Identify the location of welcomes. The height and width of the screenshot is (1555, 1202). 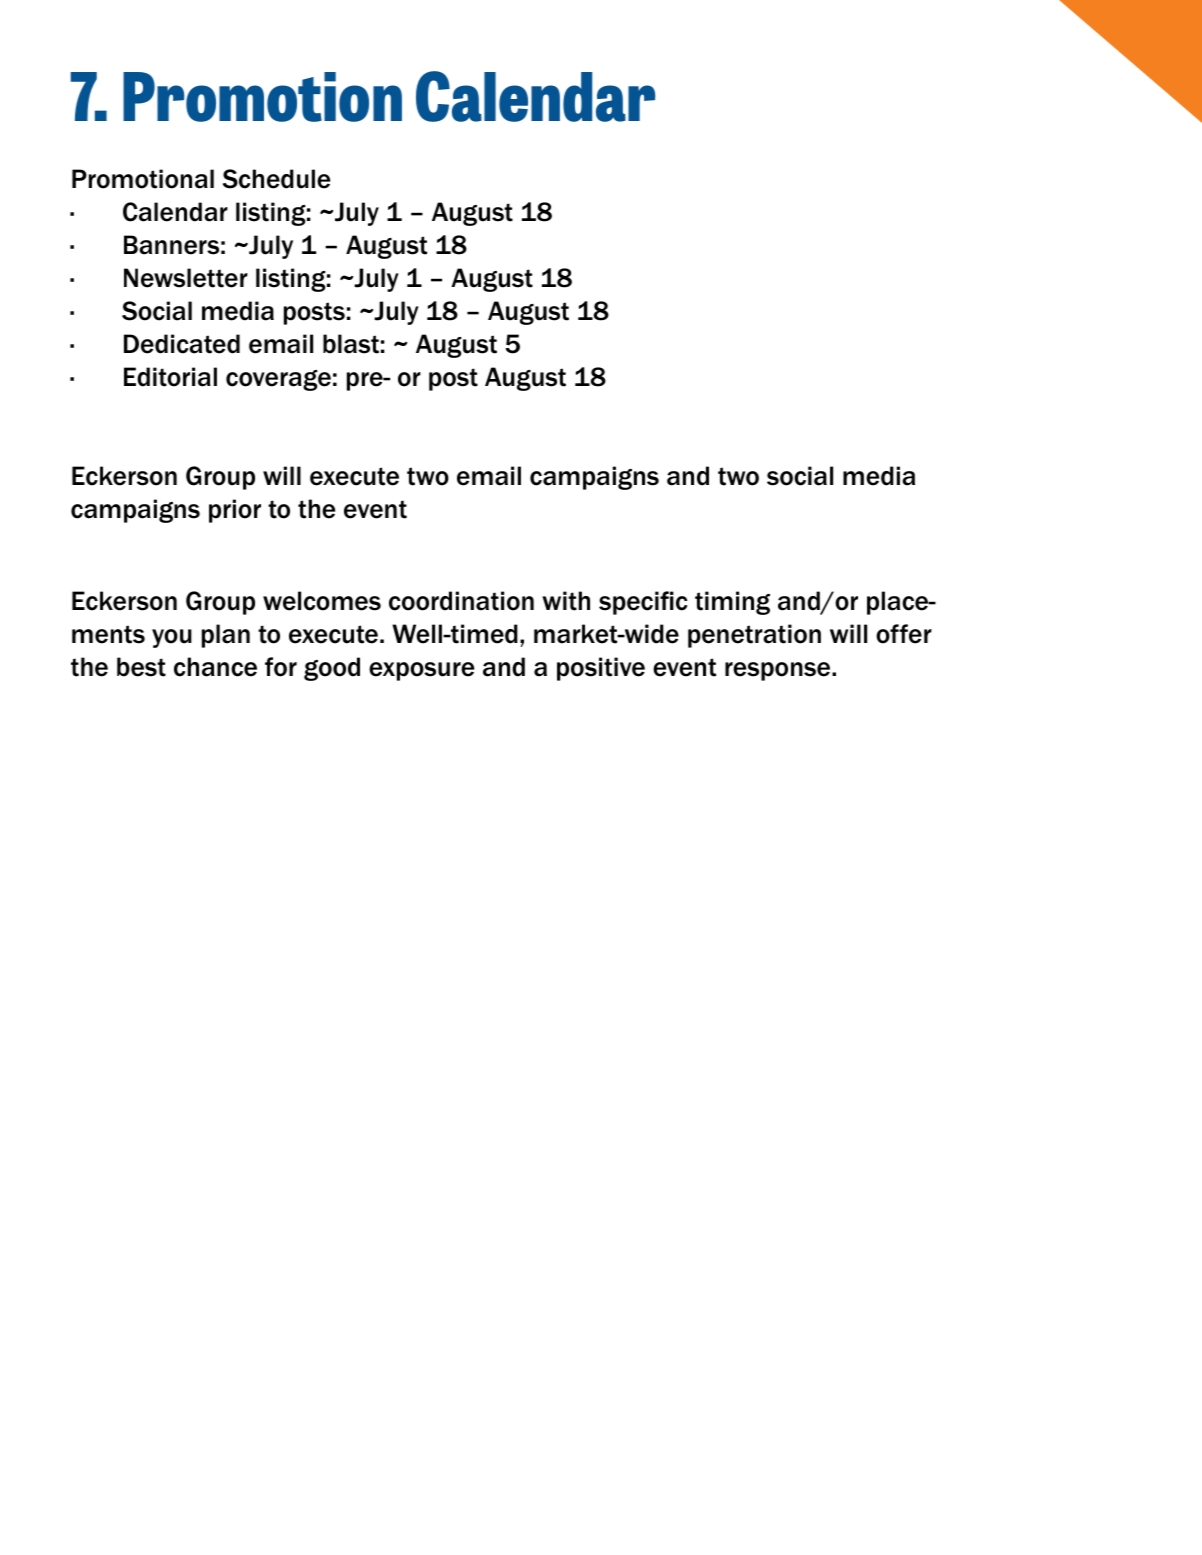
(322, 601).
